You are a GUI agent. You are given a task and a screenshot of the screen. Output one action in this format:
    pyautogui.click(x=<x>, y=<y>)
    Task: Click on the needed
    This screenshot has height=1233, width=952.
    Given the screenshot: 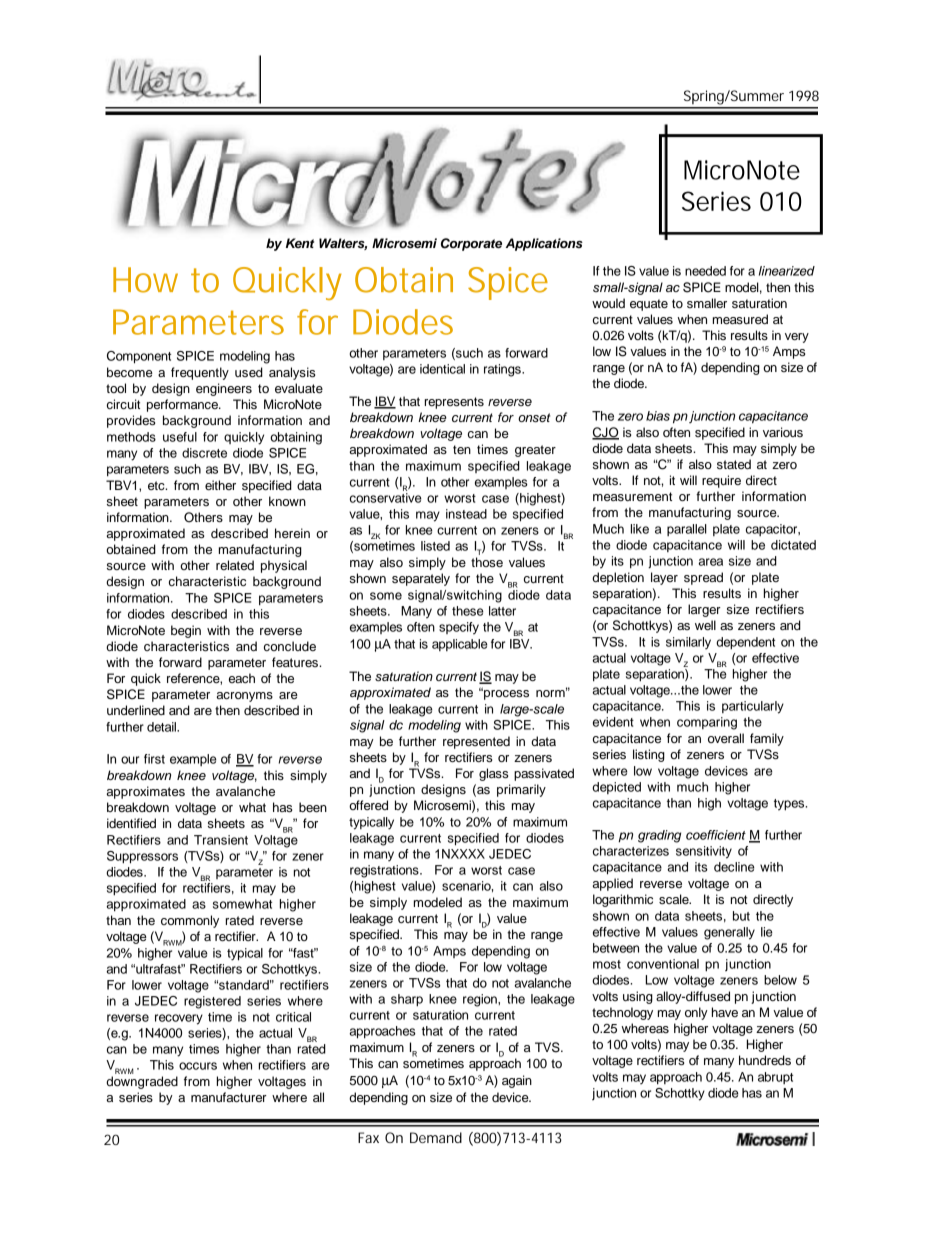 What is the action you would take?
    pyautogui.click(x=705, y=271)
